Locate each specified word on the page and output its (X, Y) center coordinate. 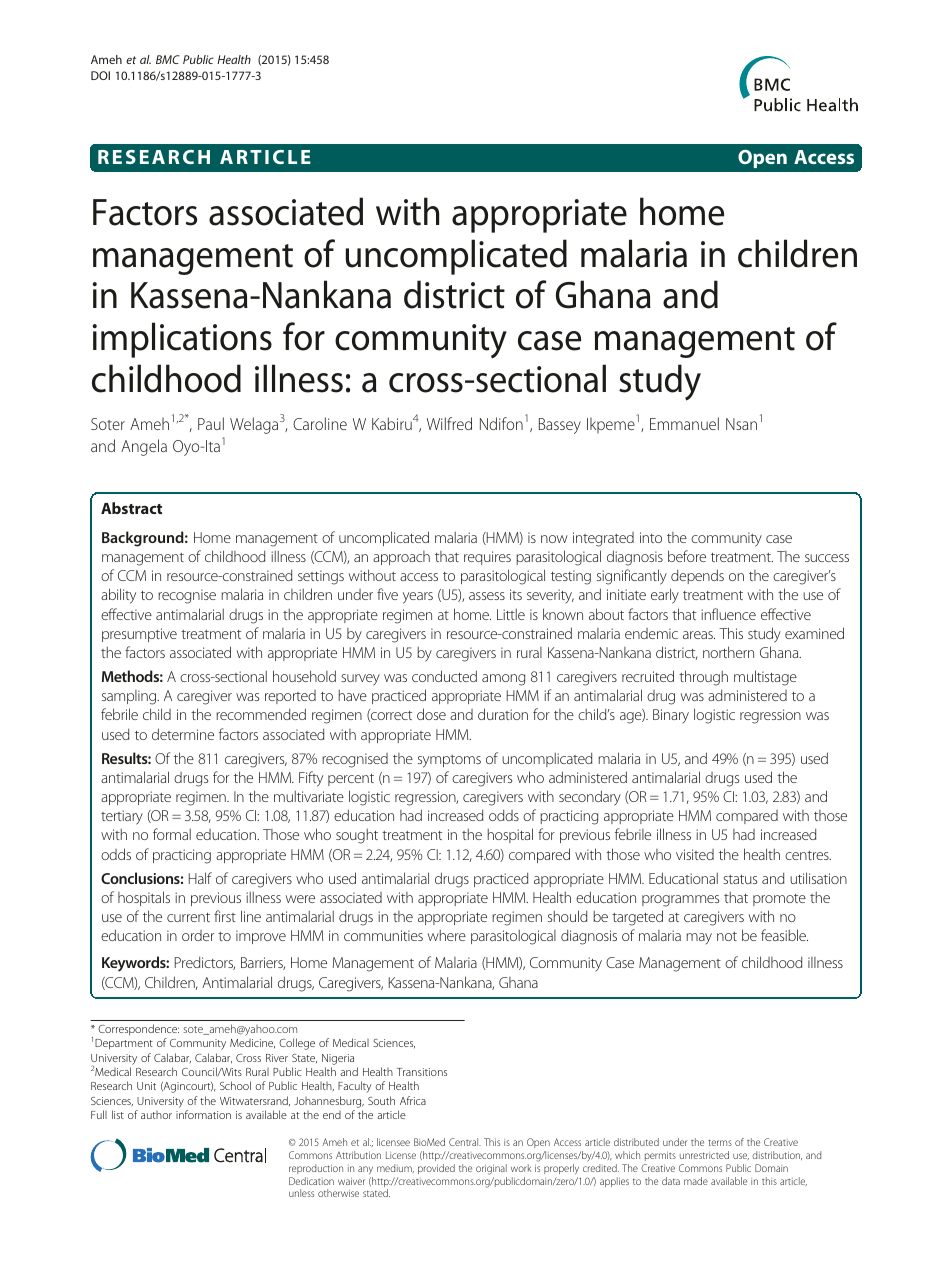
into (651, 537)
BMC (168, 59)
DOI (100, 75)
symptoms (449, 761)
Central (465, 1142)
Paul (211, 423)
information (203, 1114)
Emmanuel (684, 423)
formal (172, 834)
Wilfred (449, 423)
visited (695, 854)
